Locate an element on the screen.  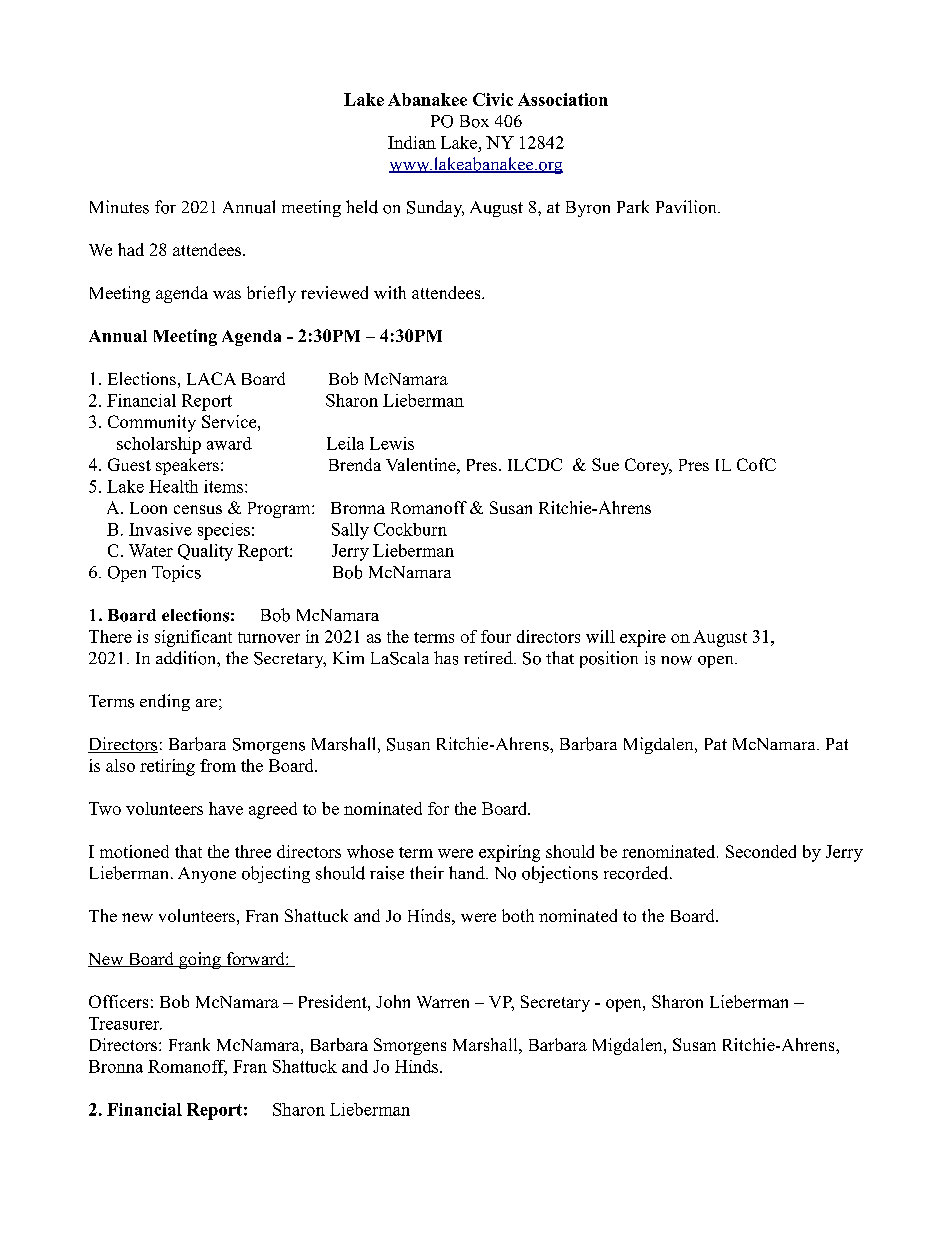
Lewis is located at coordinates (392, 443).
